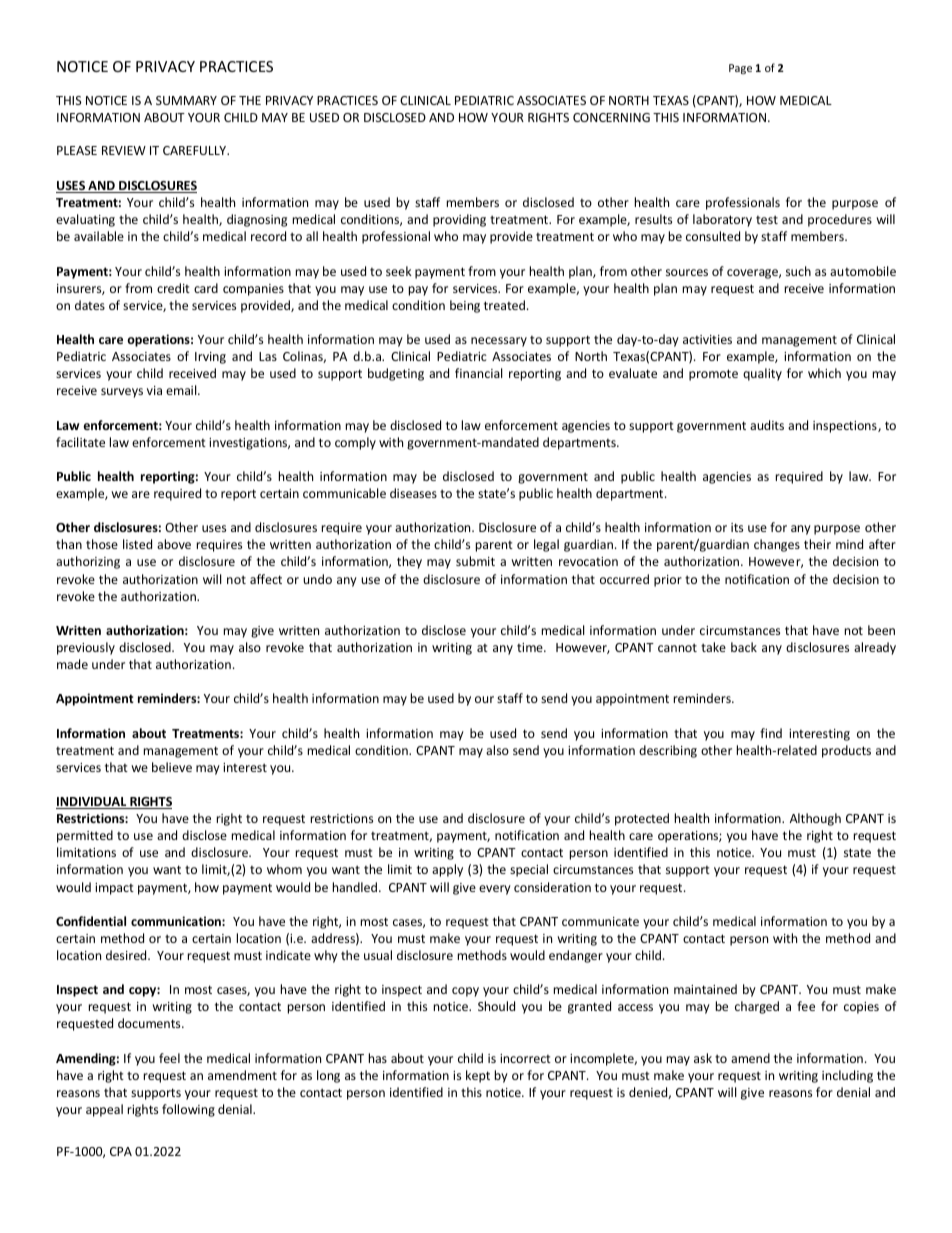  What do you see at coordinates (475, 561) in the screenshot?
I see `submit` at bounding box center [475, 561].
